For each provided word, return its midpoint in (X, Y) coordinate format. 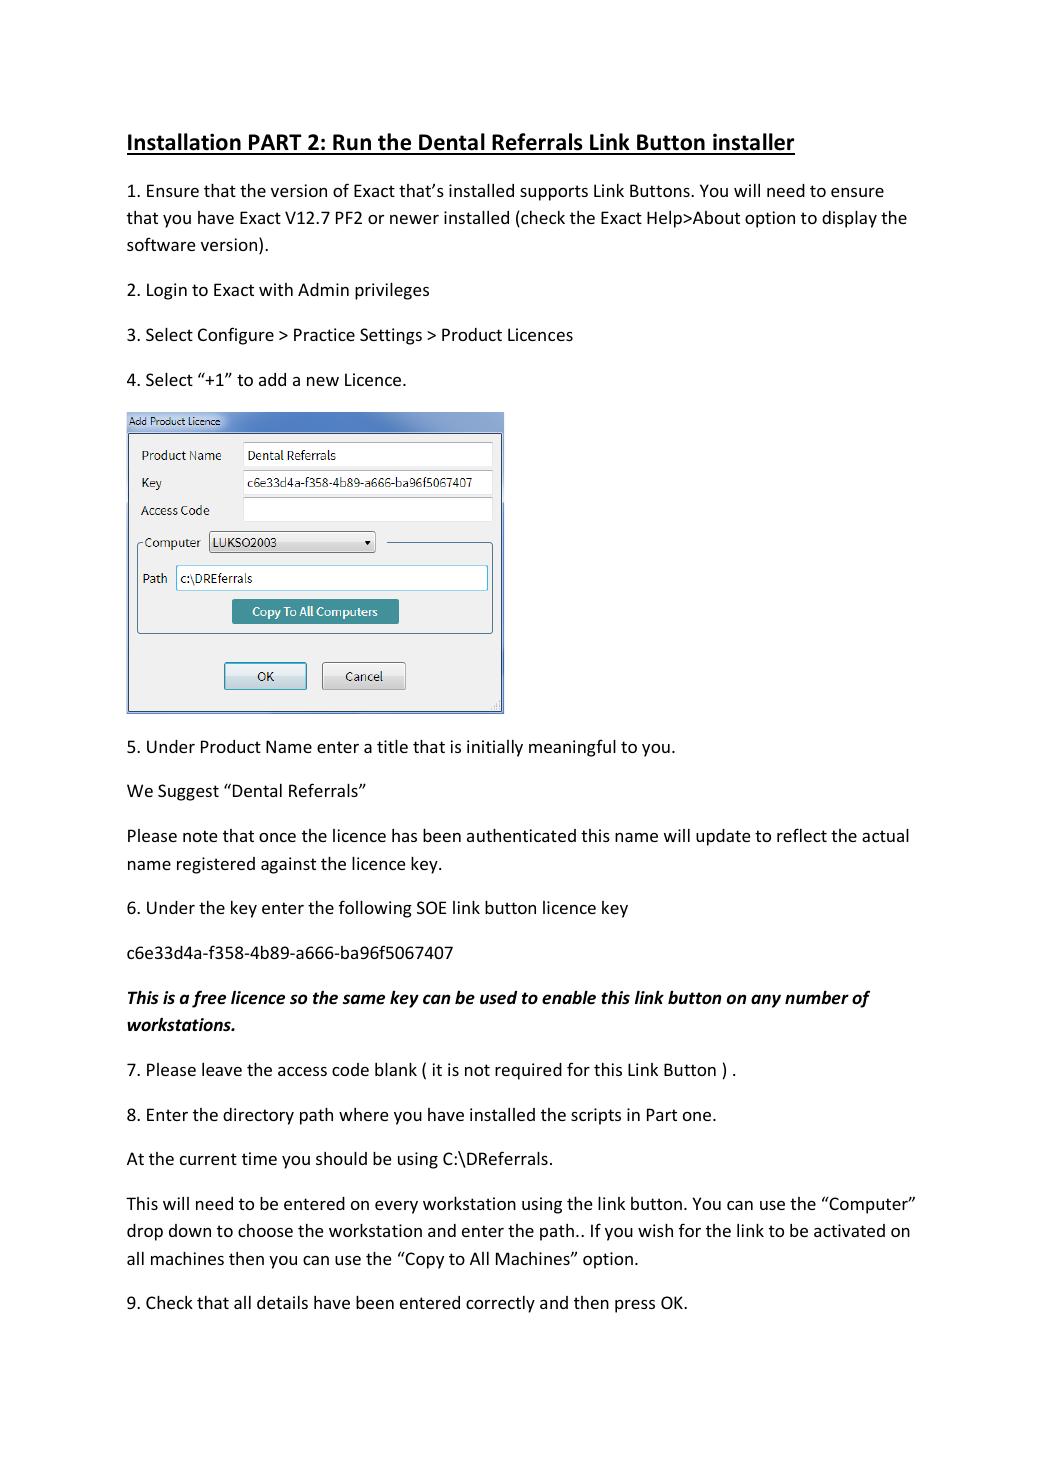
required (528, 1071)
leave (222, 1069)
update (723, 837)
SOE (431, 907)
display (849, 219)
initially (495, 748)
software (161, 244)
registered (216, 865)
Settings (391, 336)
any (766, 1001)
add (272, 379)
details (282, 1302)
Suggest (188, 792)
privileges (392, 291)
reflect (802, 835)
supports (554, 193)
